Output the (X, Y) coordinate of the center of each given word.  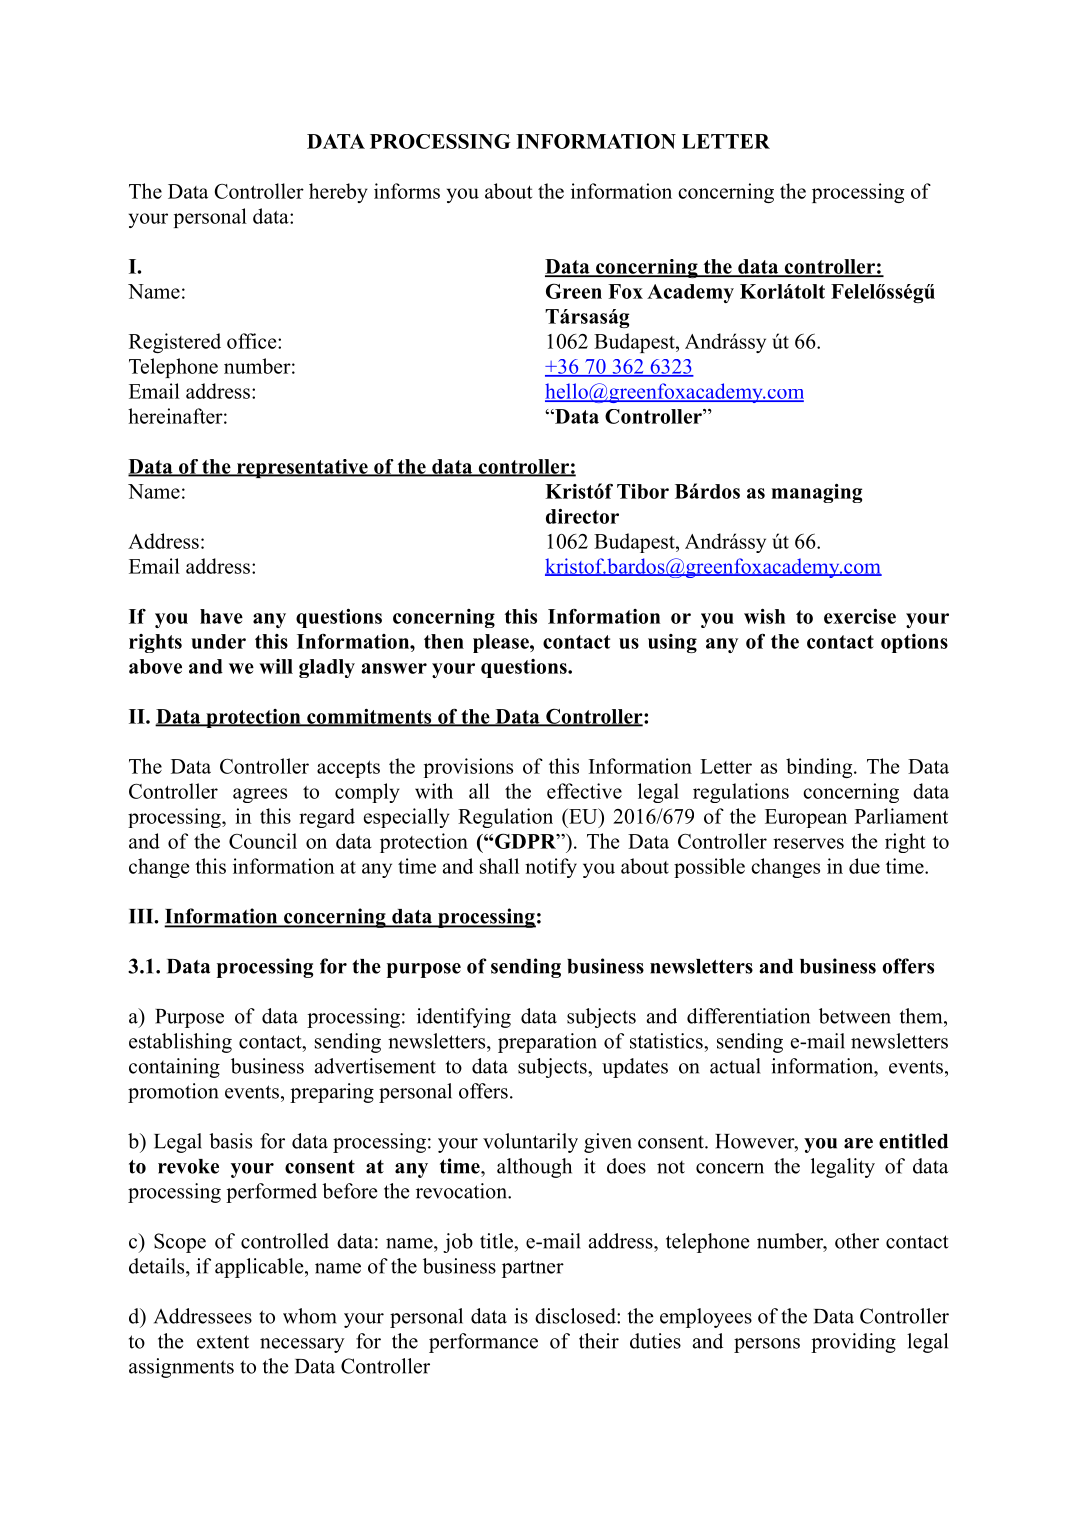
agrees (260, 795)
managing (817, 493)
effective (584, 791)
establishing (180, 1043)
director (582, 516)
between (855, 1016)
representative (302, 468)
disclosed (576, 1316)
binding (820, 768)
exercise (860, 616)
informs (407, 191)
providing (853, 1343)
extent (223, 1342)
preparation (547, 1043)
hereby (338, 193)
